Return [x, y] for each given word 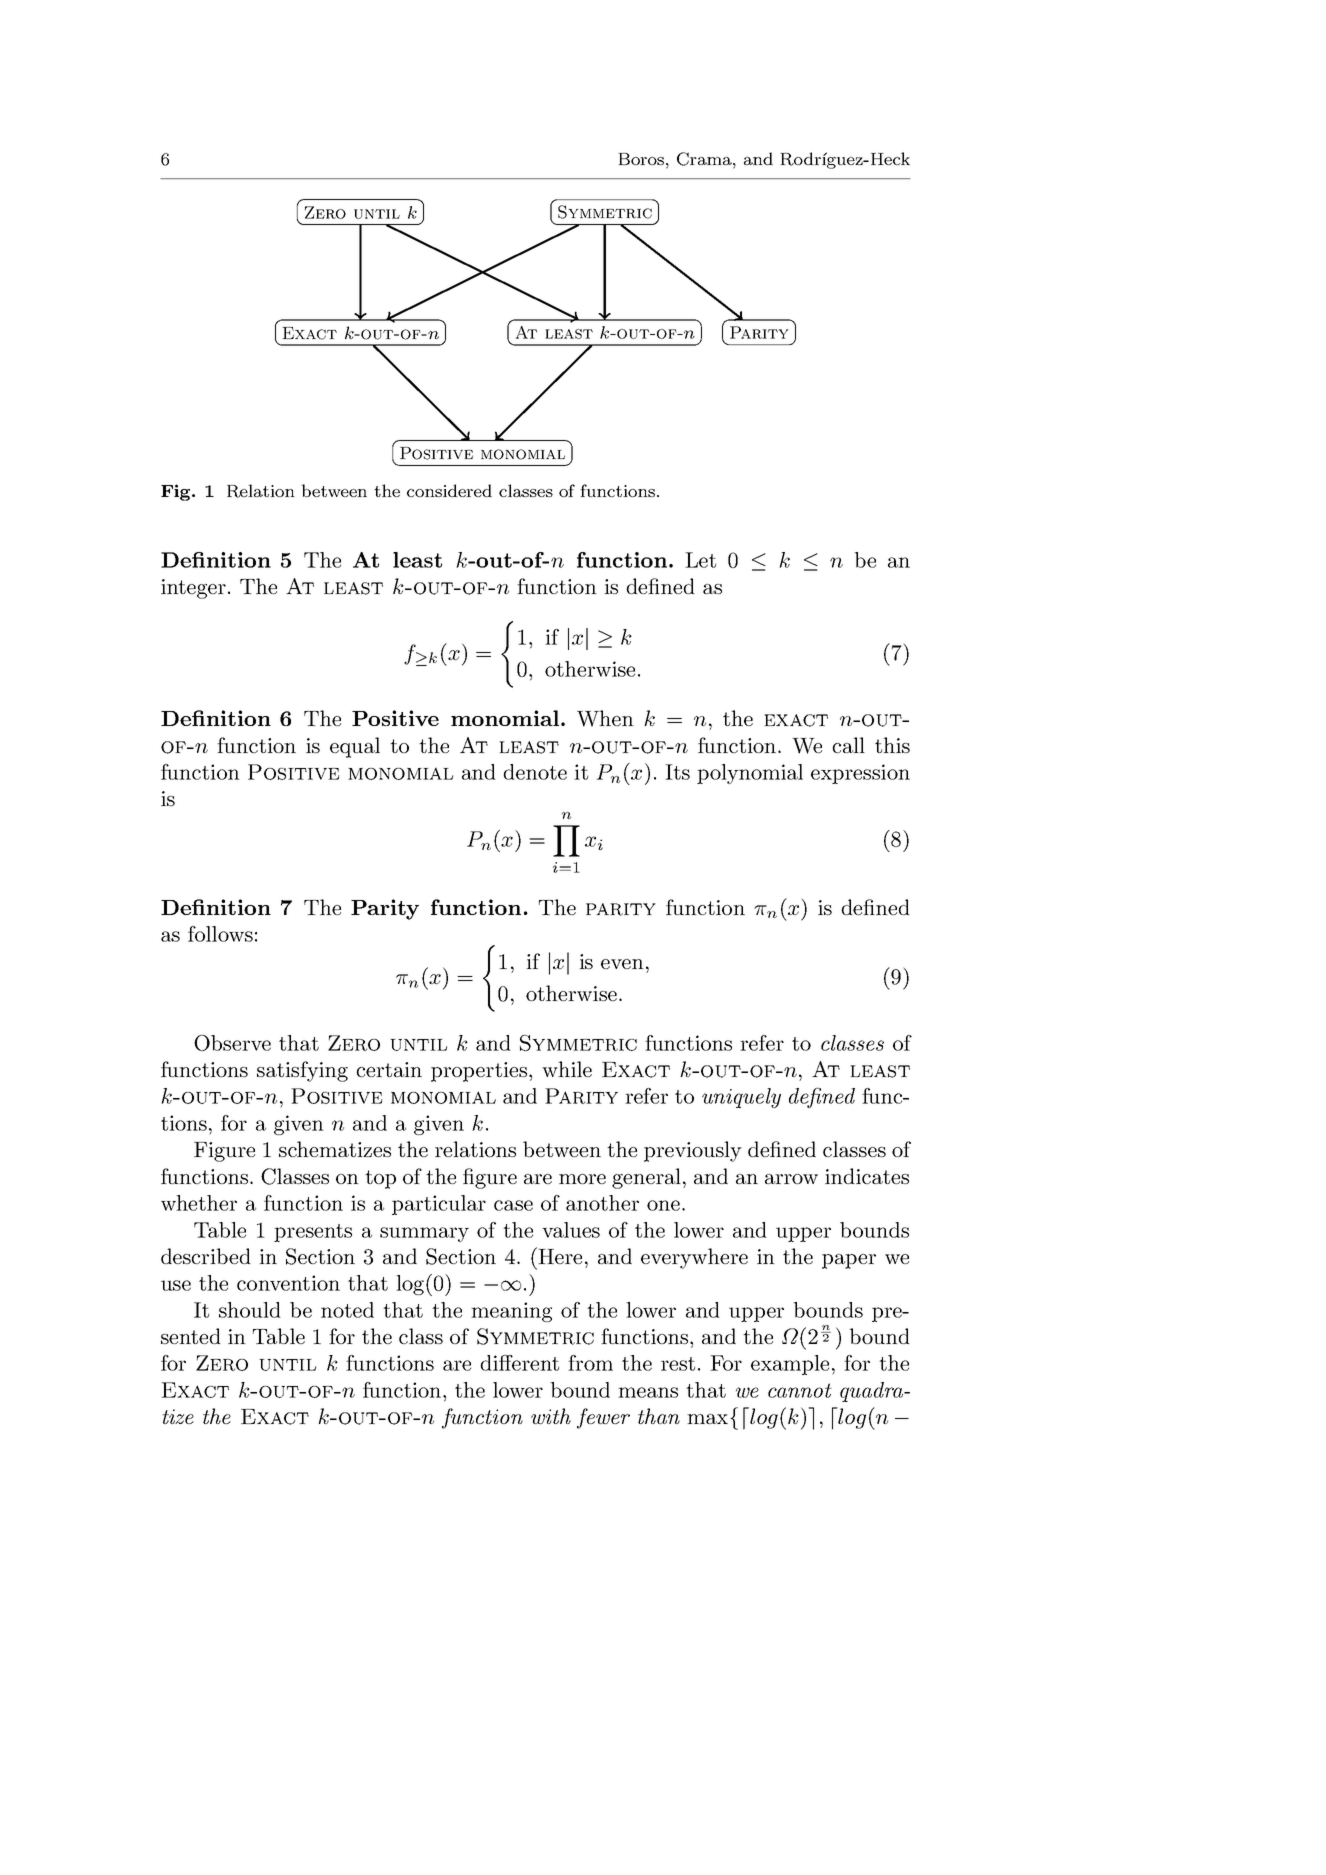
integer [193, 589]
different [519, 1363]
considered [449, 490]
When [605, 718]
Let [700, 560]
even [622, 964]
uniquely [741, 1098]
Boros [642, 159]
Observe [232, 1043]
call [848, 745]
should [250, 1310]
